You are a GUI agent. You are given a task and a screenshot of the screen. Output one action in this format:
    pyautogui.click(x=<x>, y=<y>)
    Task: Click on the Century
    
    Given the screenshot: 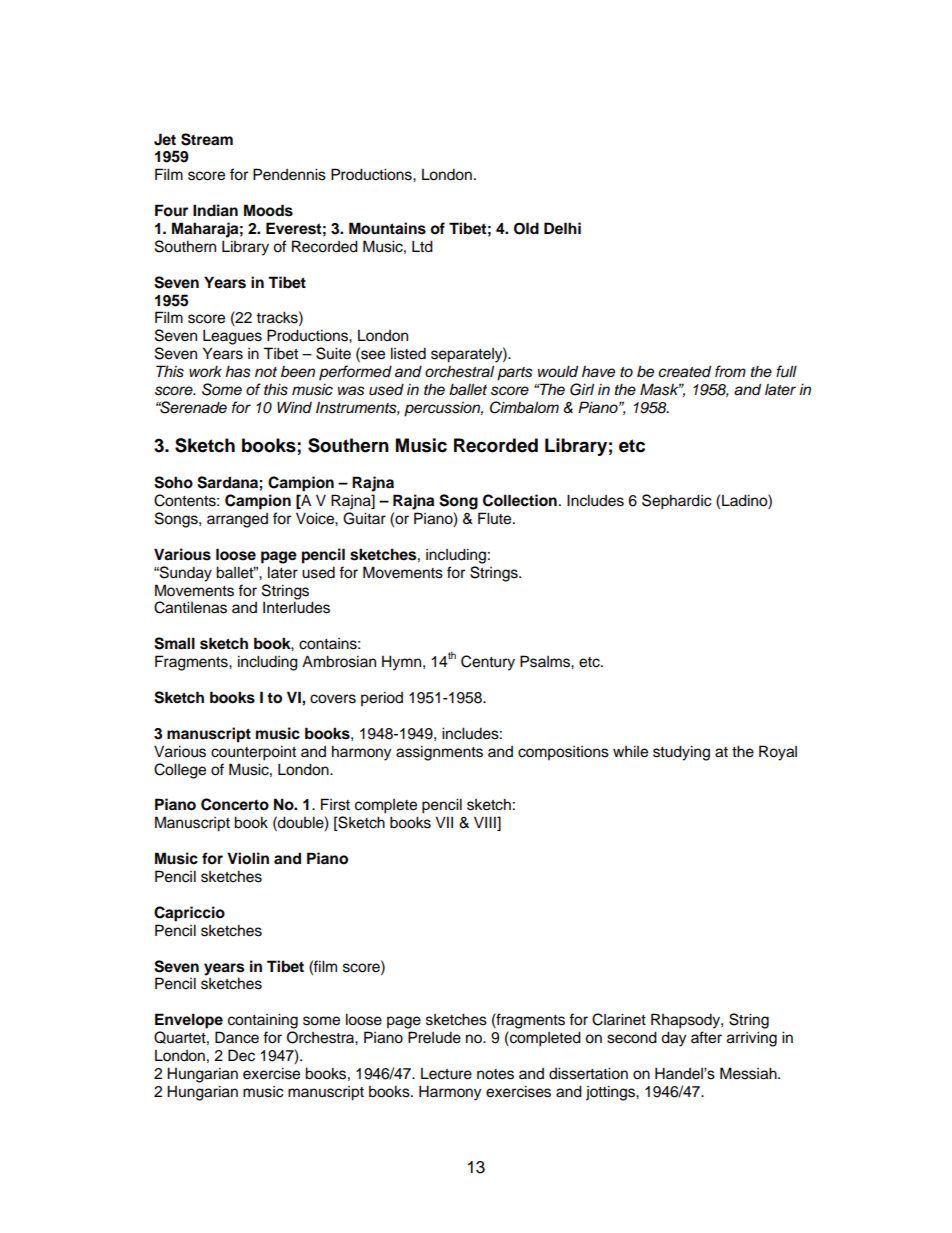 What is the action you would take?
    pyautogui.click(x=488, y=663)
